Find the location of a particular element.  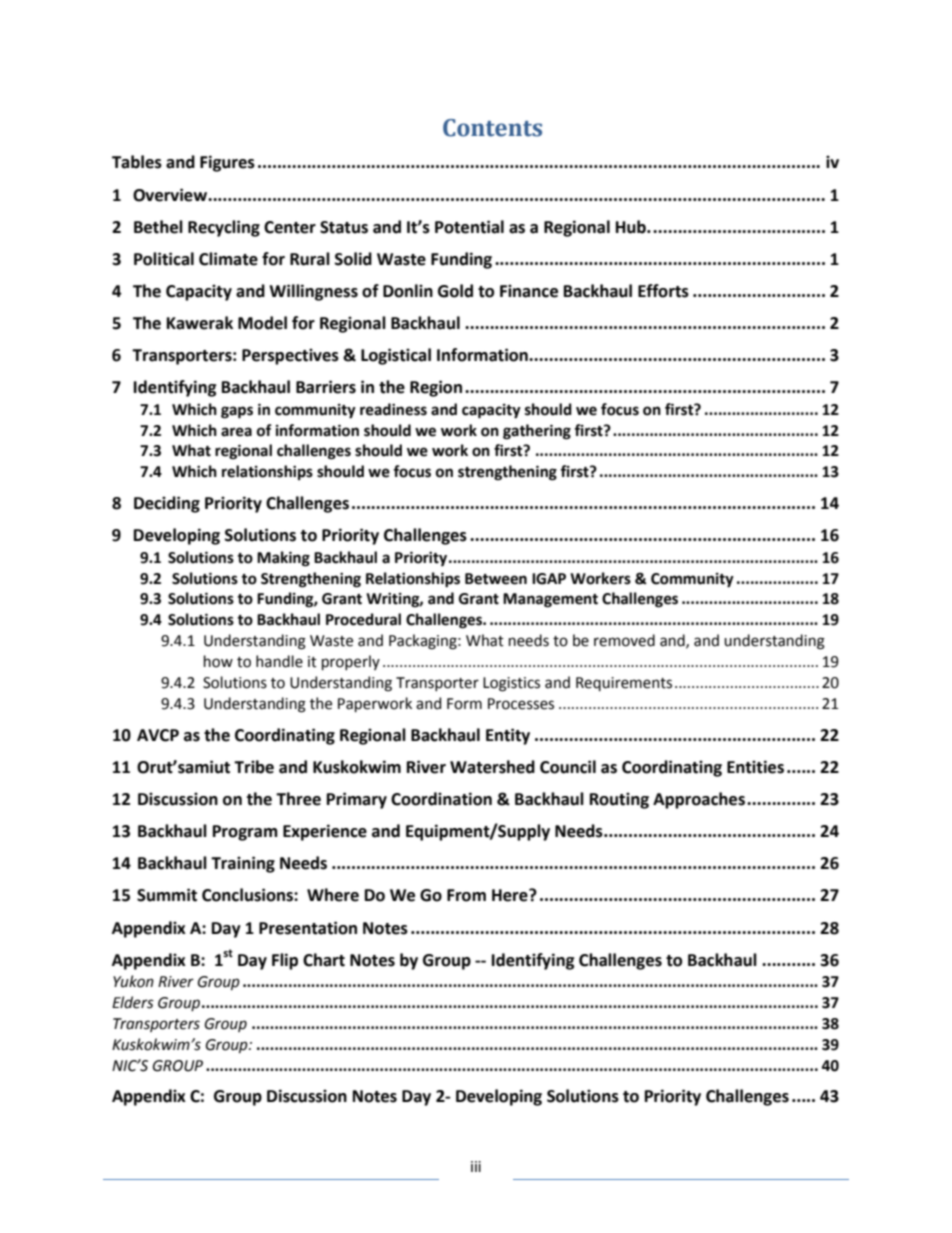

Elders is located at coordinates (133, 1002).
